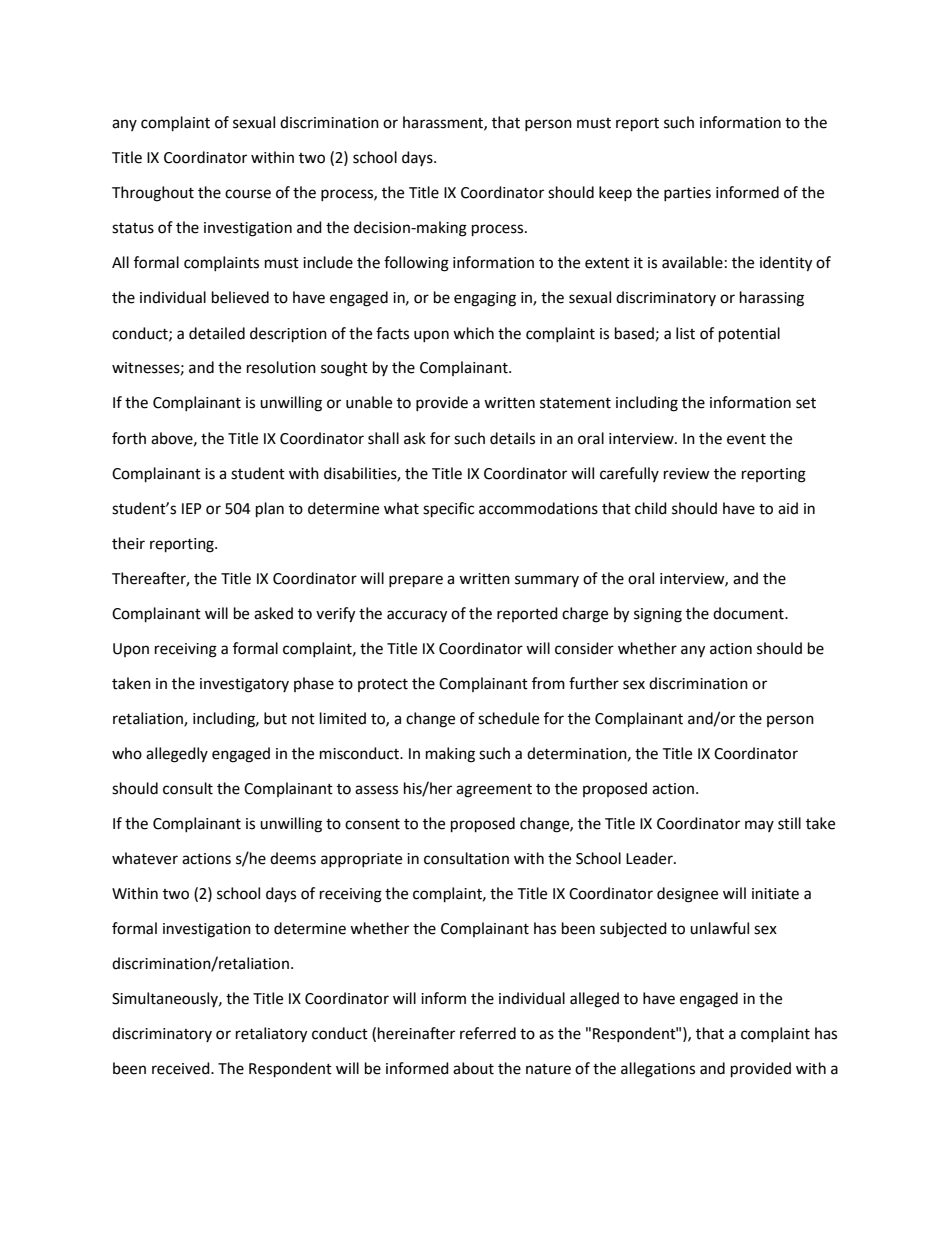  What do you see at coordinates (182, 1068) in the document?
I see `received` at bounding box center [182, 1068].
